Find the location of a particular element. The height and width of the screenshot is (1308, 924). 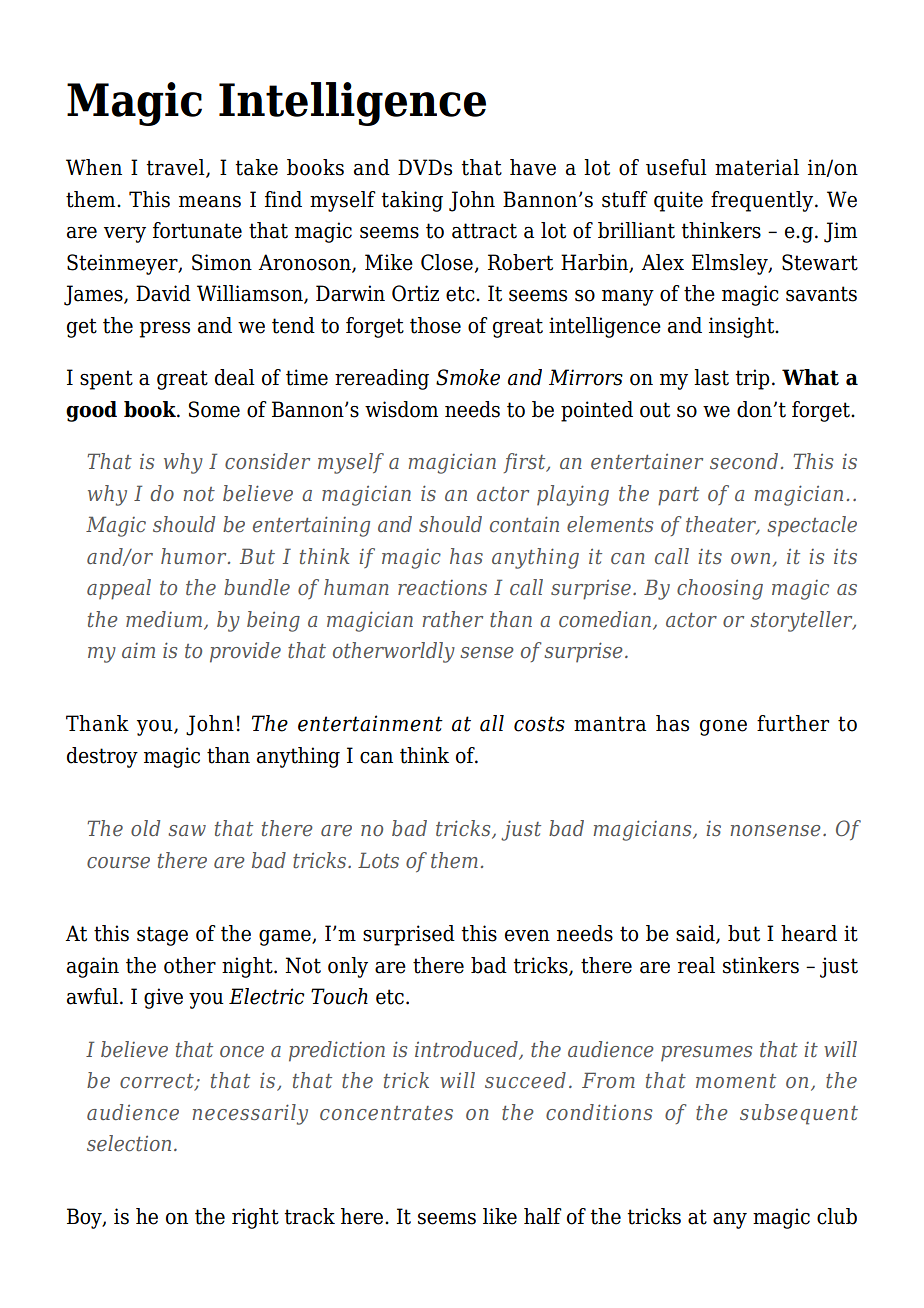

means is located at coordinates (210, 202).
